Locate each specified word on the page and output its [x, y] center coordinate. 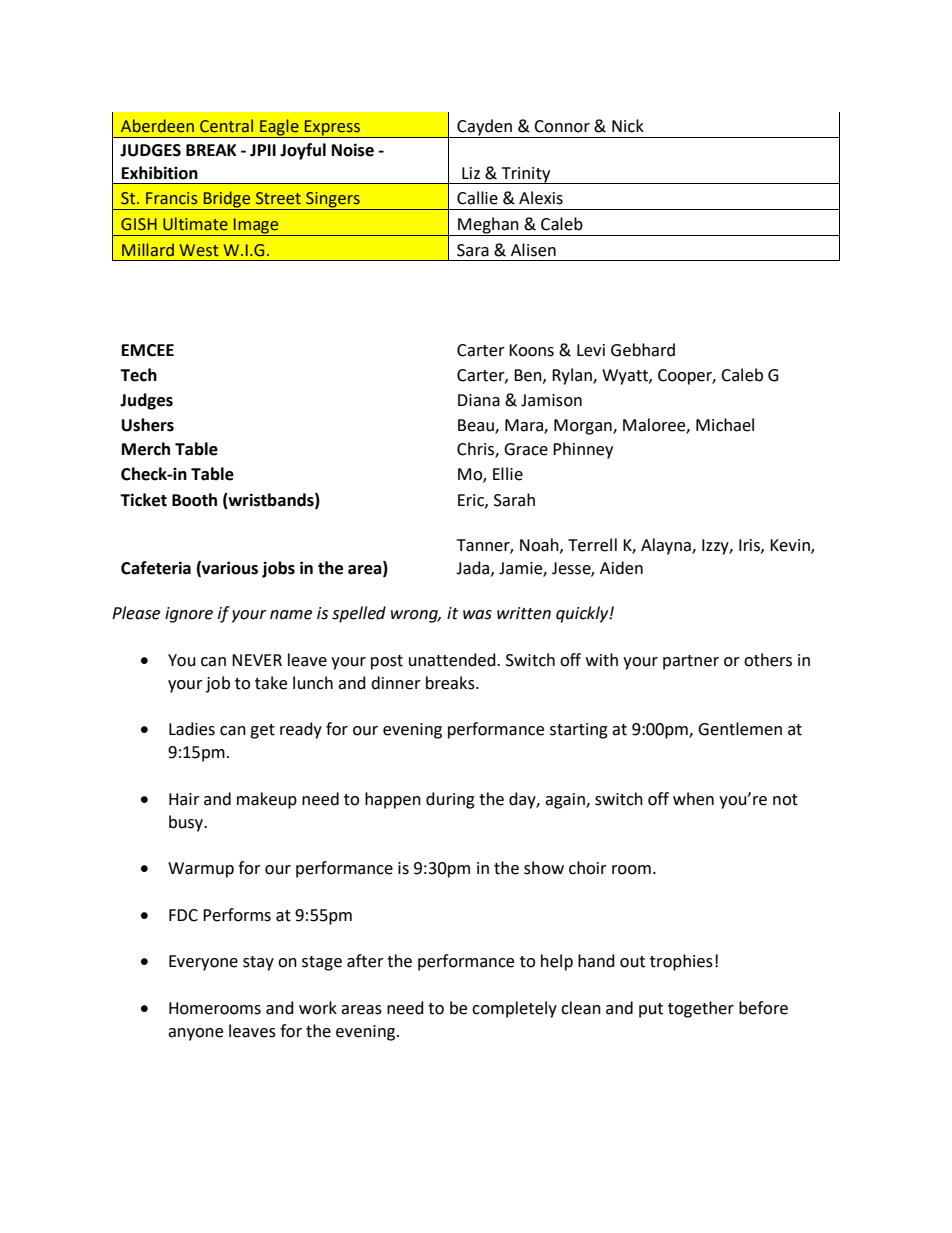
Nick [628, 126]
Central [226, 126]
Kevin [791, 546]
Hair [184, 799]
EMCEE [148, 350]
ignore [189, 615]
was [477, 615]
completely [514, 1009]
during [450, 800]
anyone [195, 1034]
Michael [725, 425]
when [693, 799]
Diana [479, 400]
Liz [471, 173]
